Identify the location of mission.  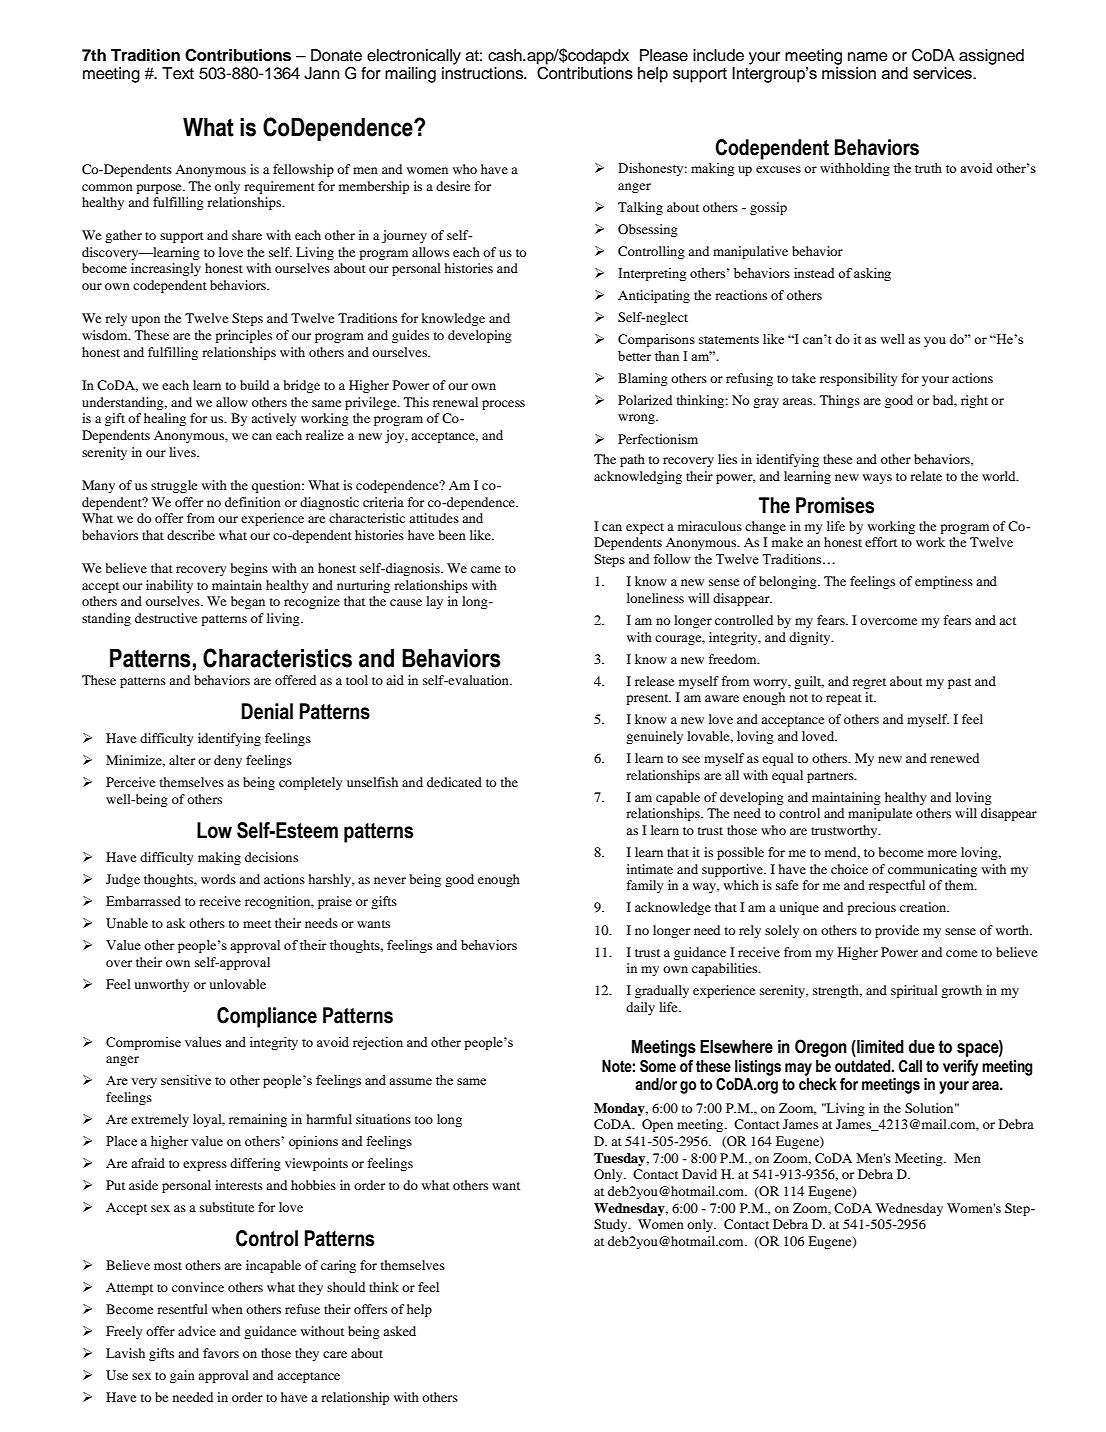
(849, 73).
